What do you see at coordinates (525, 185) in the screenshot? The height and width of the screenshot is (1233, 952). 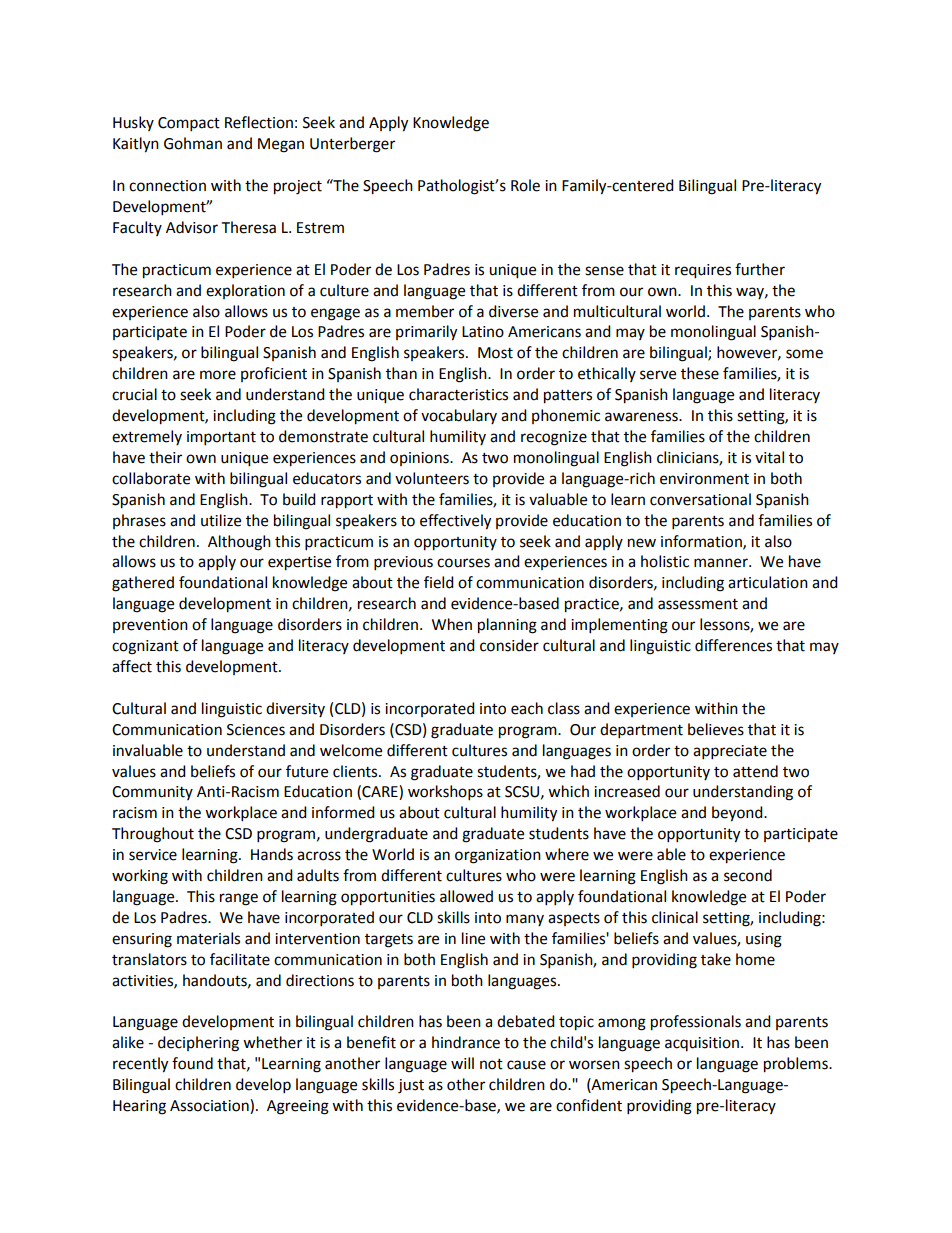 I see `Role` at bounding box center [525, 185].
